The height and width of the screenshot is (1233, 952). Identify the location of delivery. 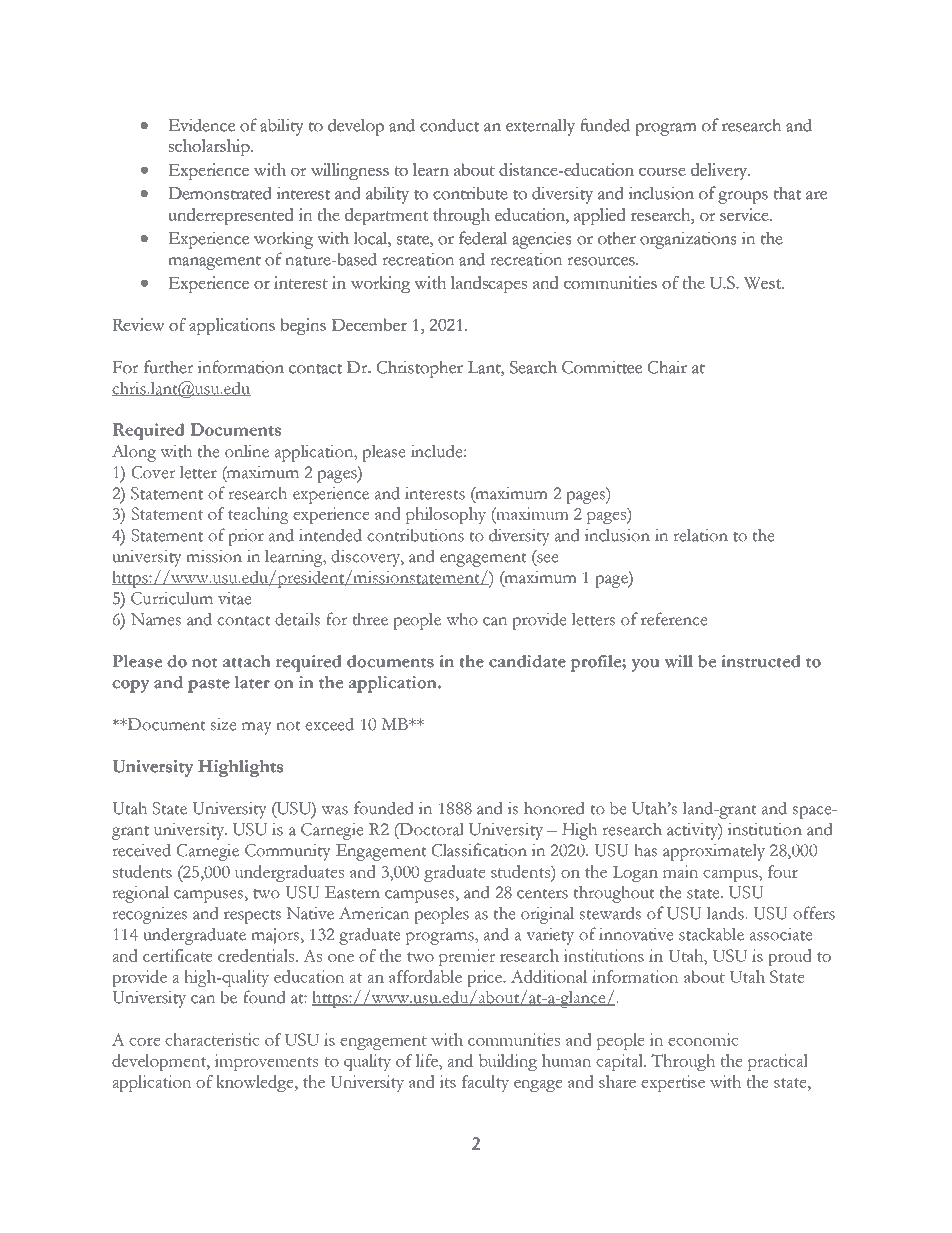
(720, 171).
